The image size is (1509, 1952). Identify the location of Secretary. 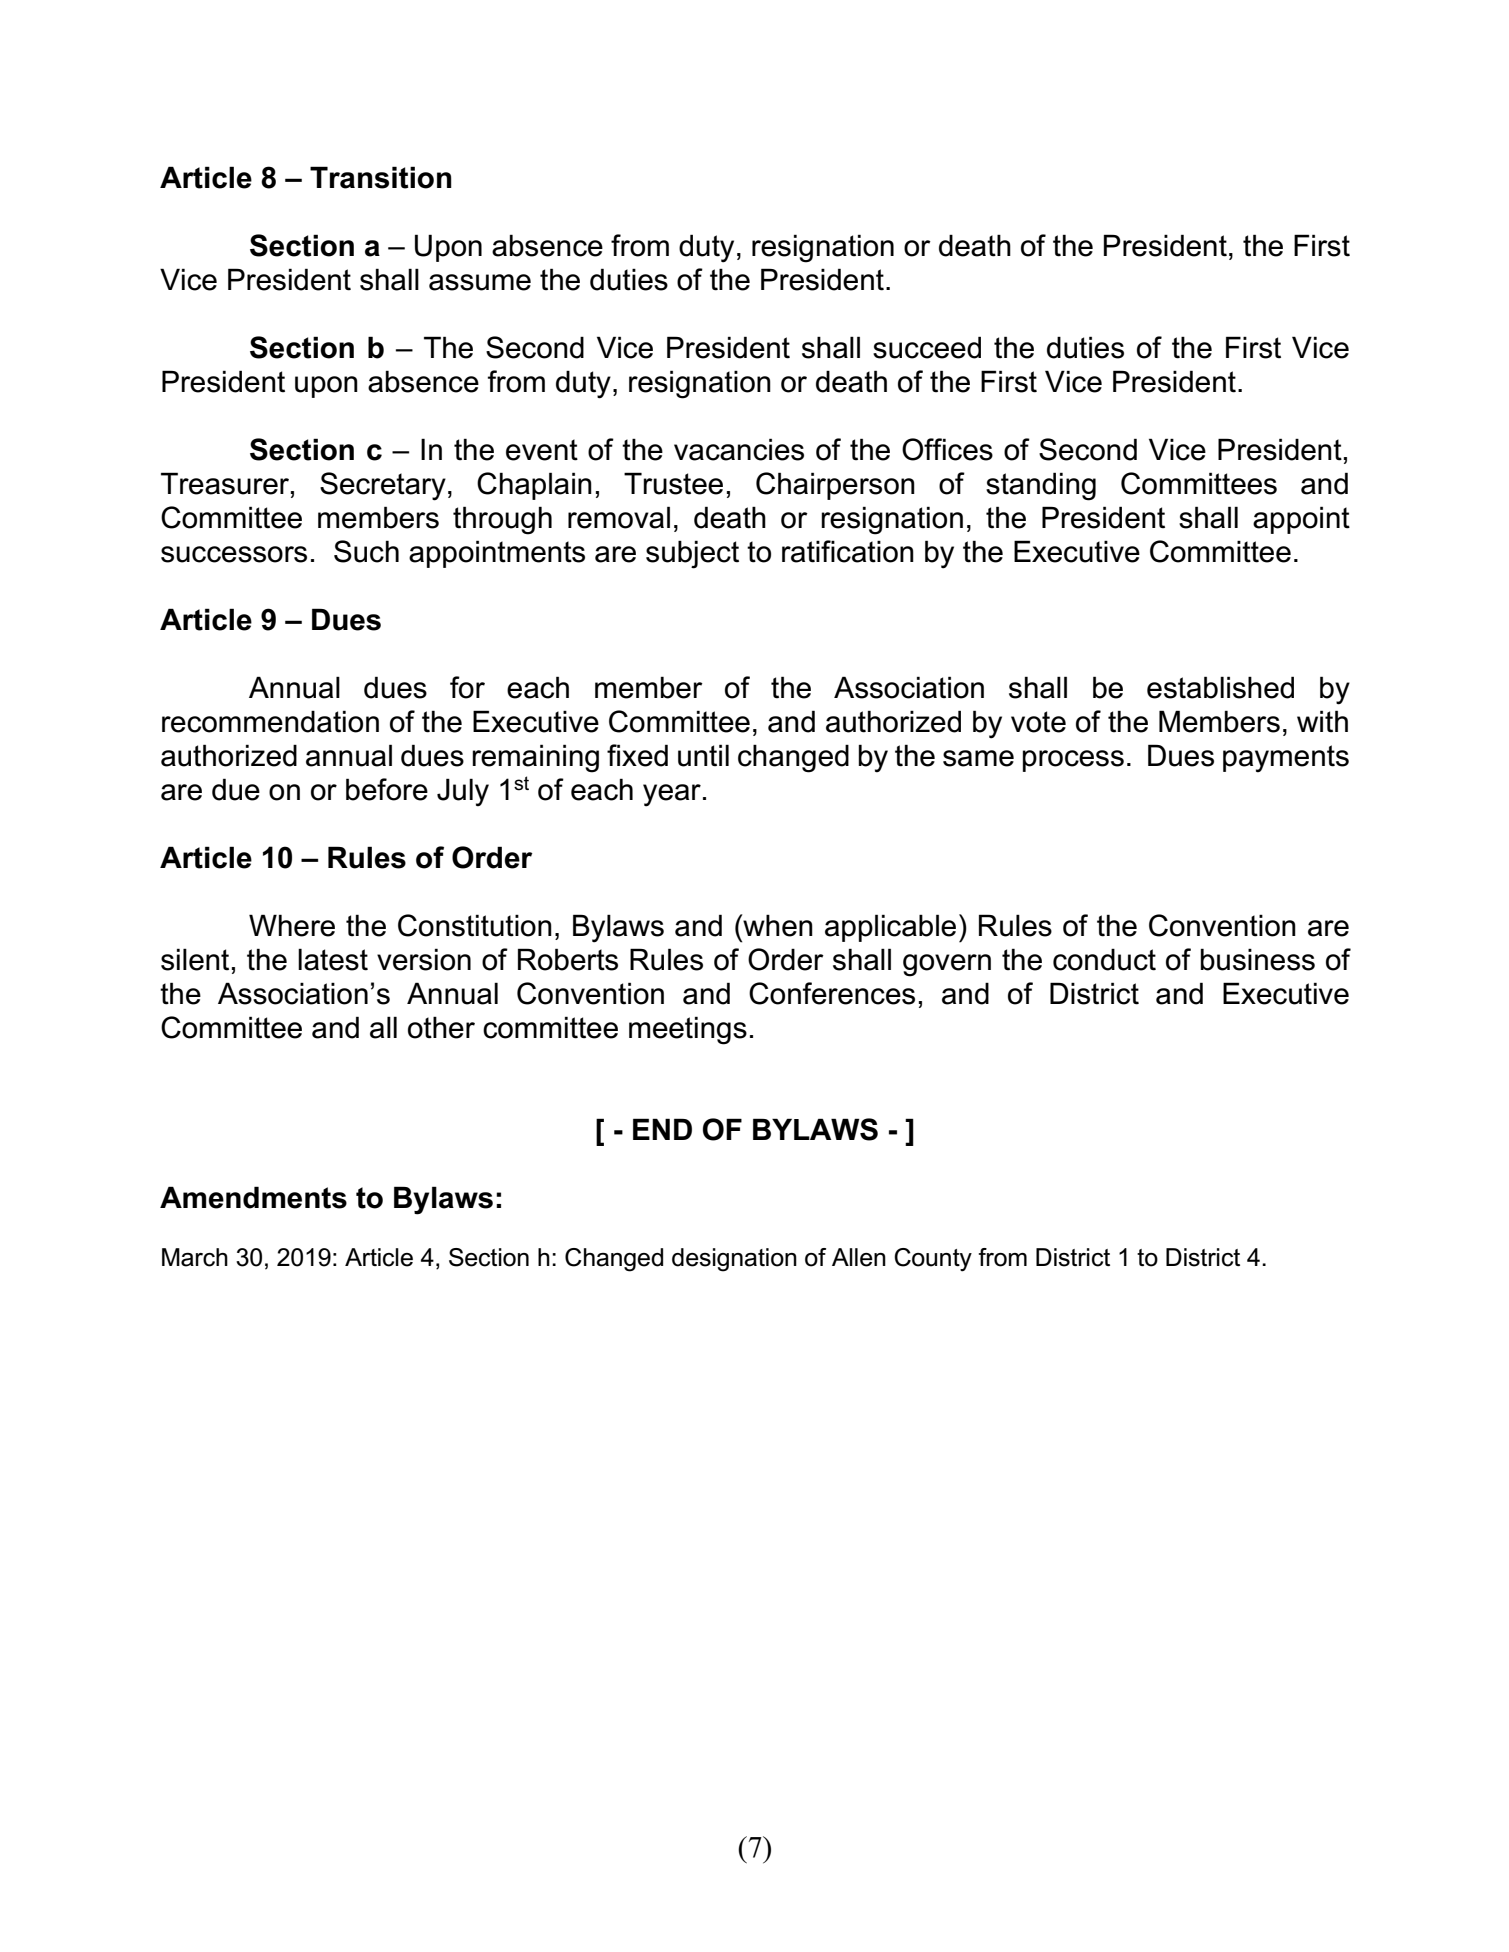
(383, 486).
